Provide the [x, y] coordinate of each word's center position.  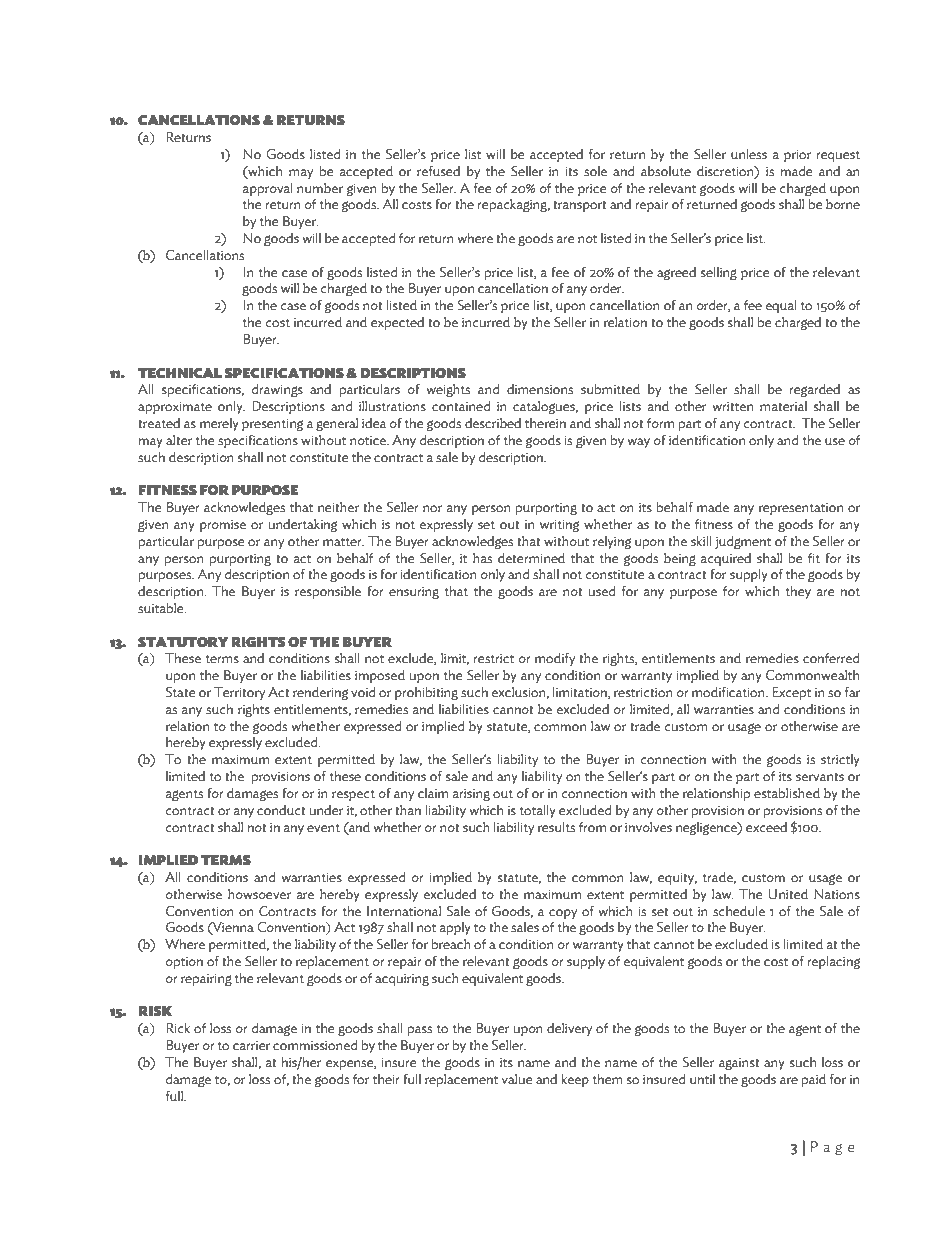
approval [268, 189]
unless [749, 154]
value [516, 1079]
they [798, 592]
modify [555, 659]
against [739, 1064]
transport [580, 206]
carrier [251, 1046]
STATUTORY [183, 642]
